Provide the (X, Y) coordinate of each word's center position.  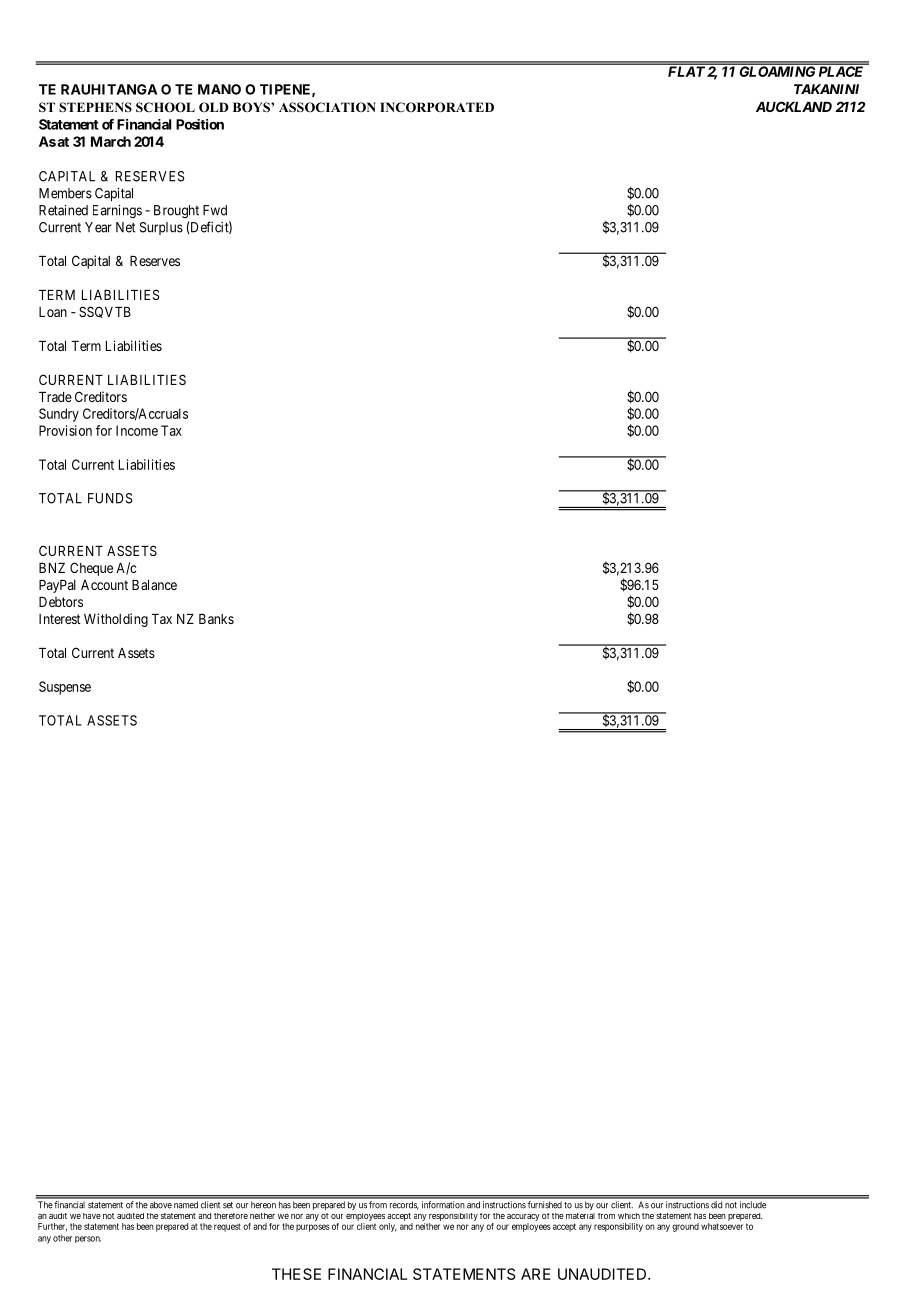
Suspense (65, 688)
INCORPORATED (437, 107)
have (92, 1216)
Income (137, 430)
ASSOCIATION (327, 107)
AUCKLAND (794, 106)
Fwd (215, 210)
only (388, 1227)
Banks (216, 619)
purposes (313, 1228)
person (88, 1239)
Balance (154, 585)
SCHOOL (165, 107)
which (629, 1216)
